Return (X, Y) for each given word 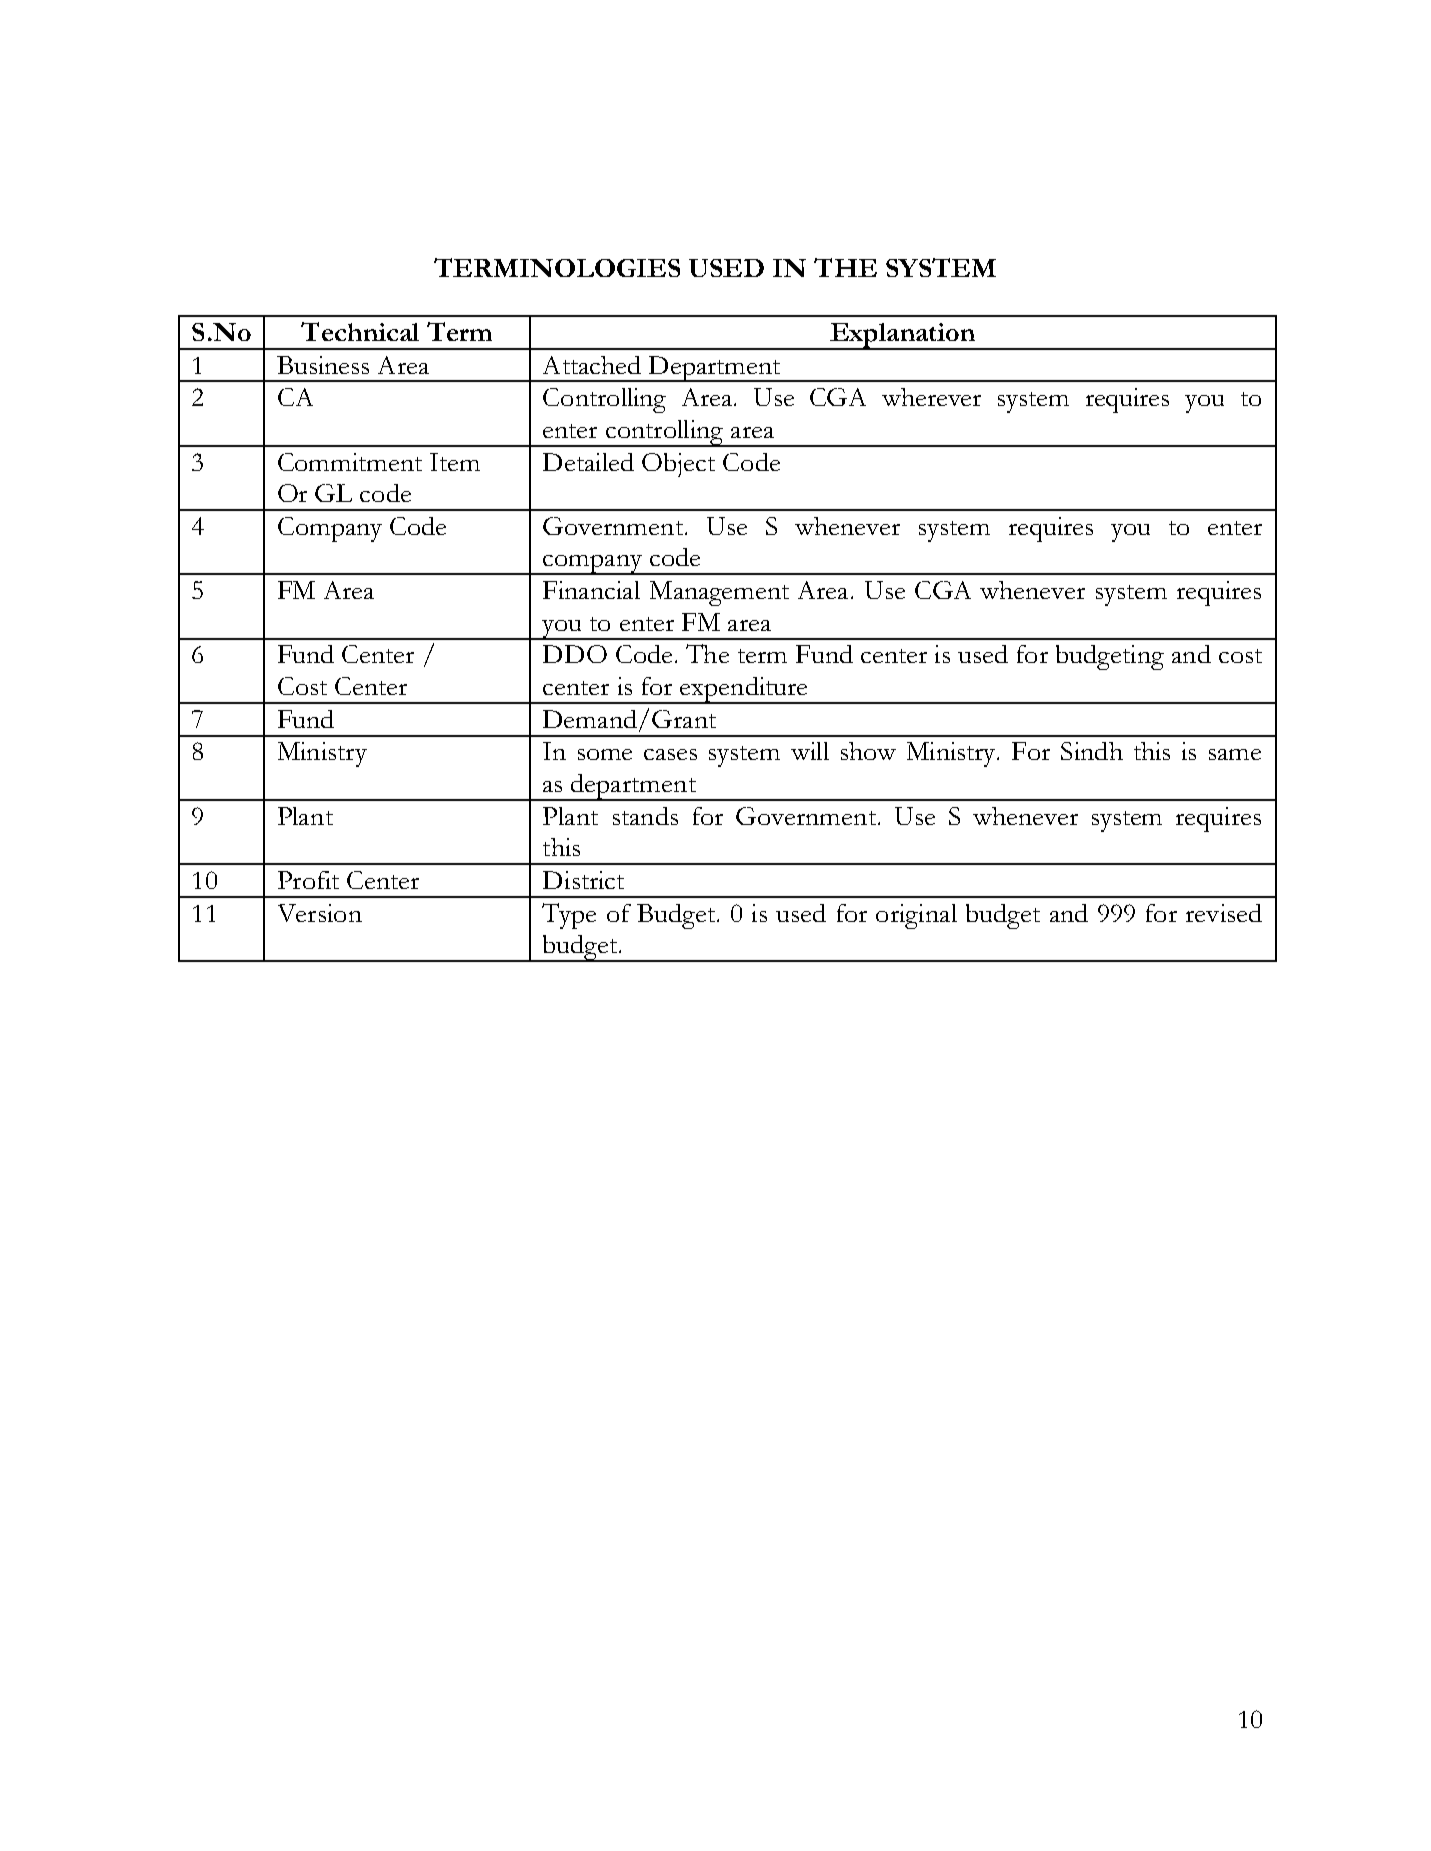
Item (455, 462)
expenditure (744, 690)
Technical (360, 331)
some (605, 754)
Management (719, 593)
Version (320, 913)
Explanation (902, 336)
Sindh (1092, 751)
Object (678, 465)
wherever (931, 397)
